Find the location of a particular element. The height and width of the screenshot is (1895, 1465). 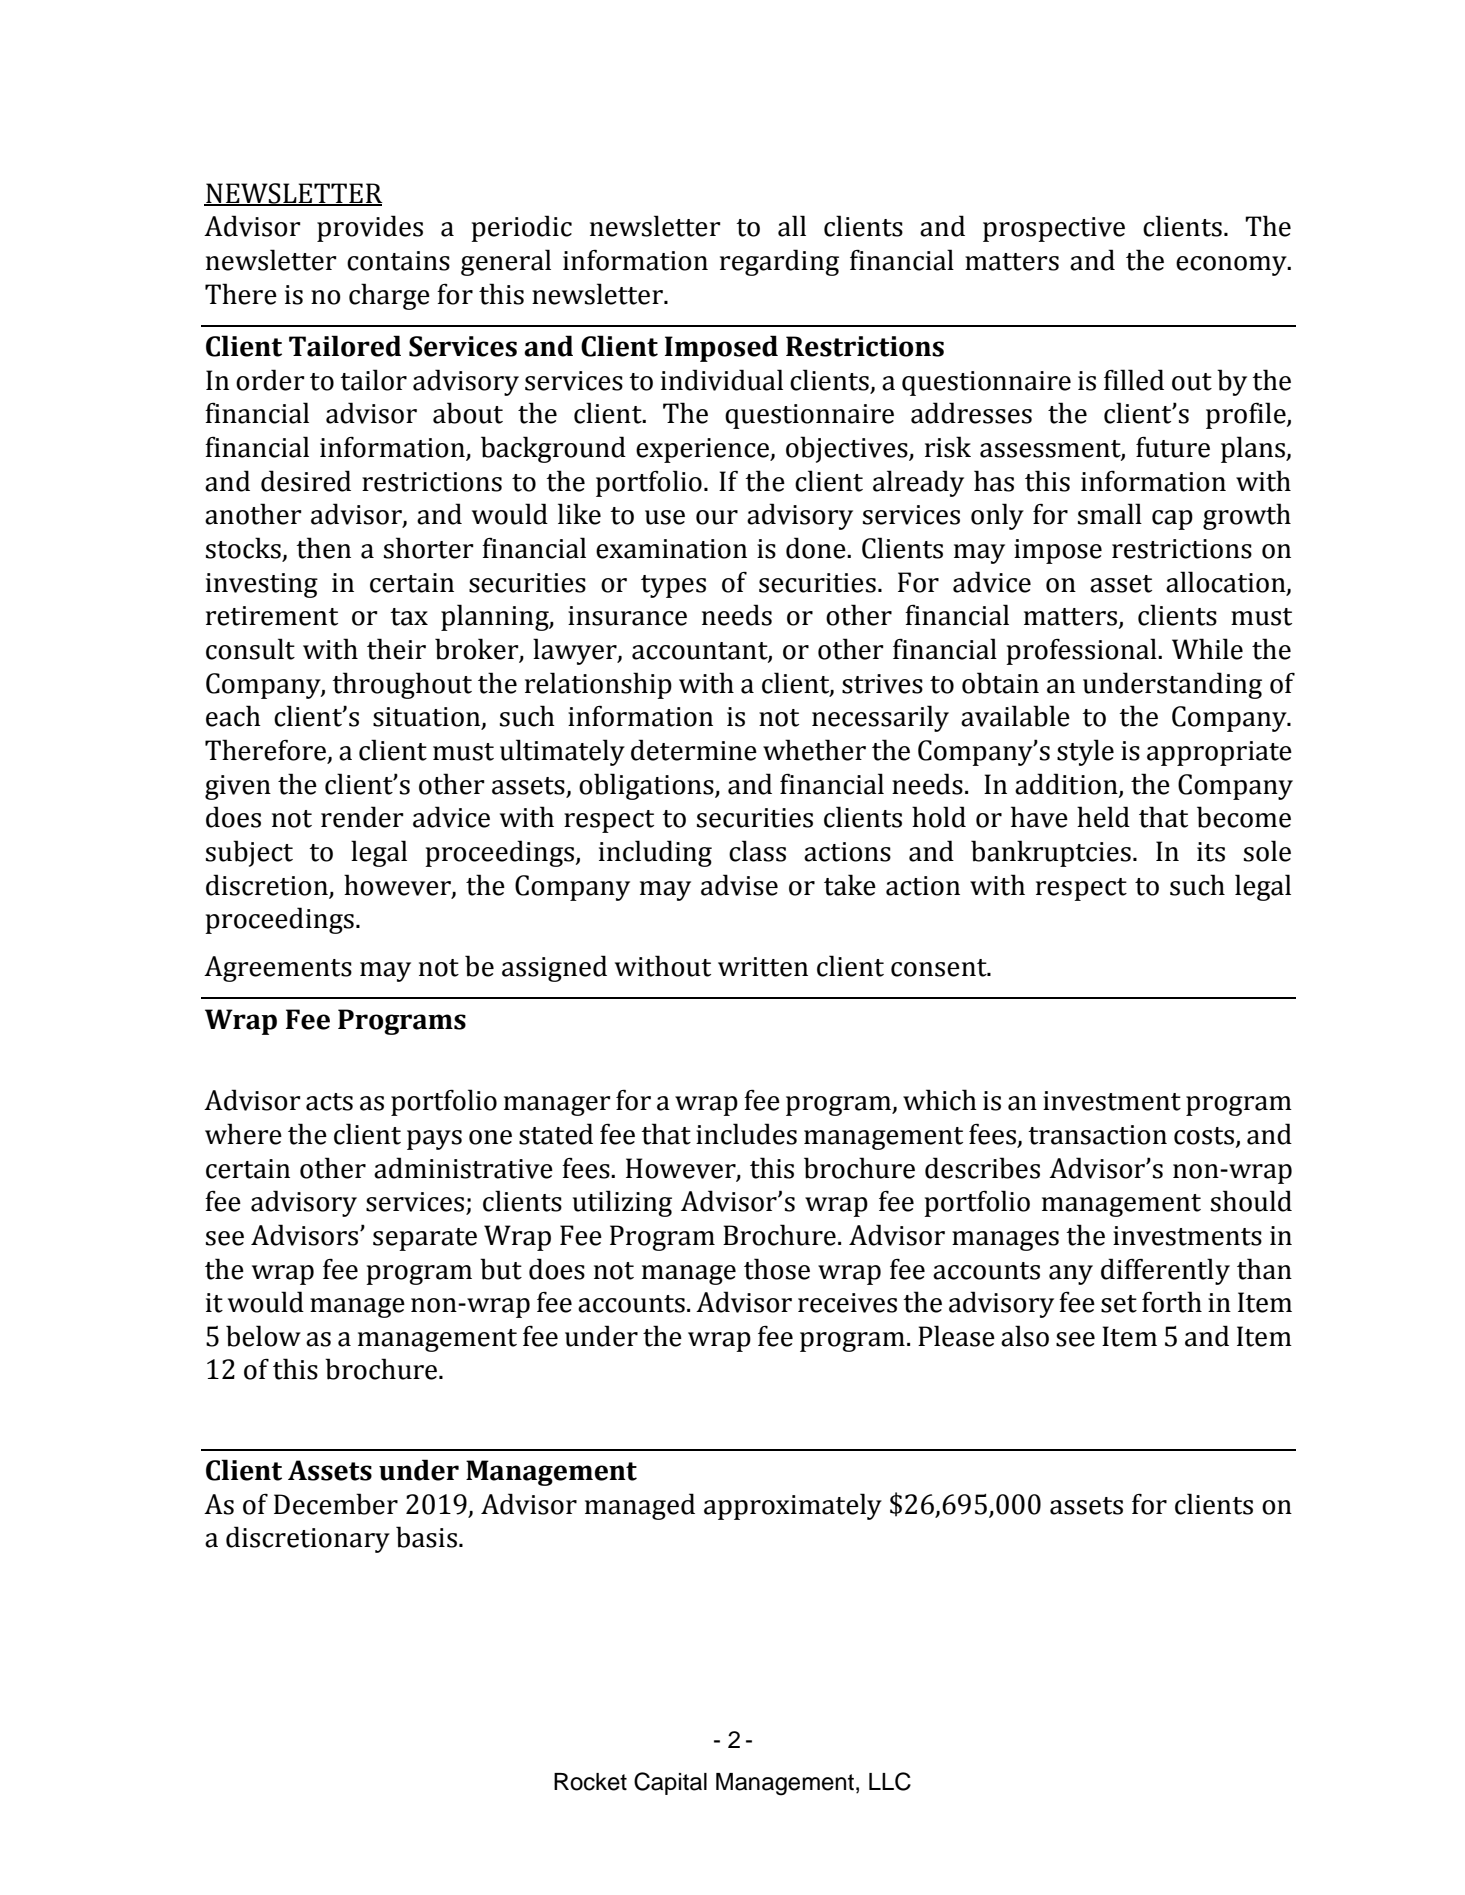

December is located at coordinates (336, 1504).
